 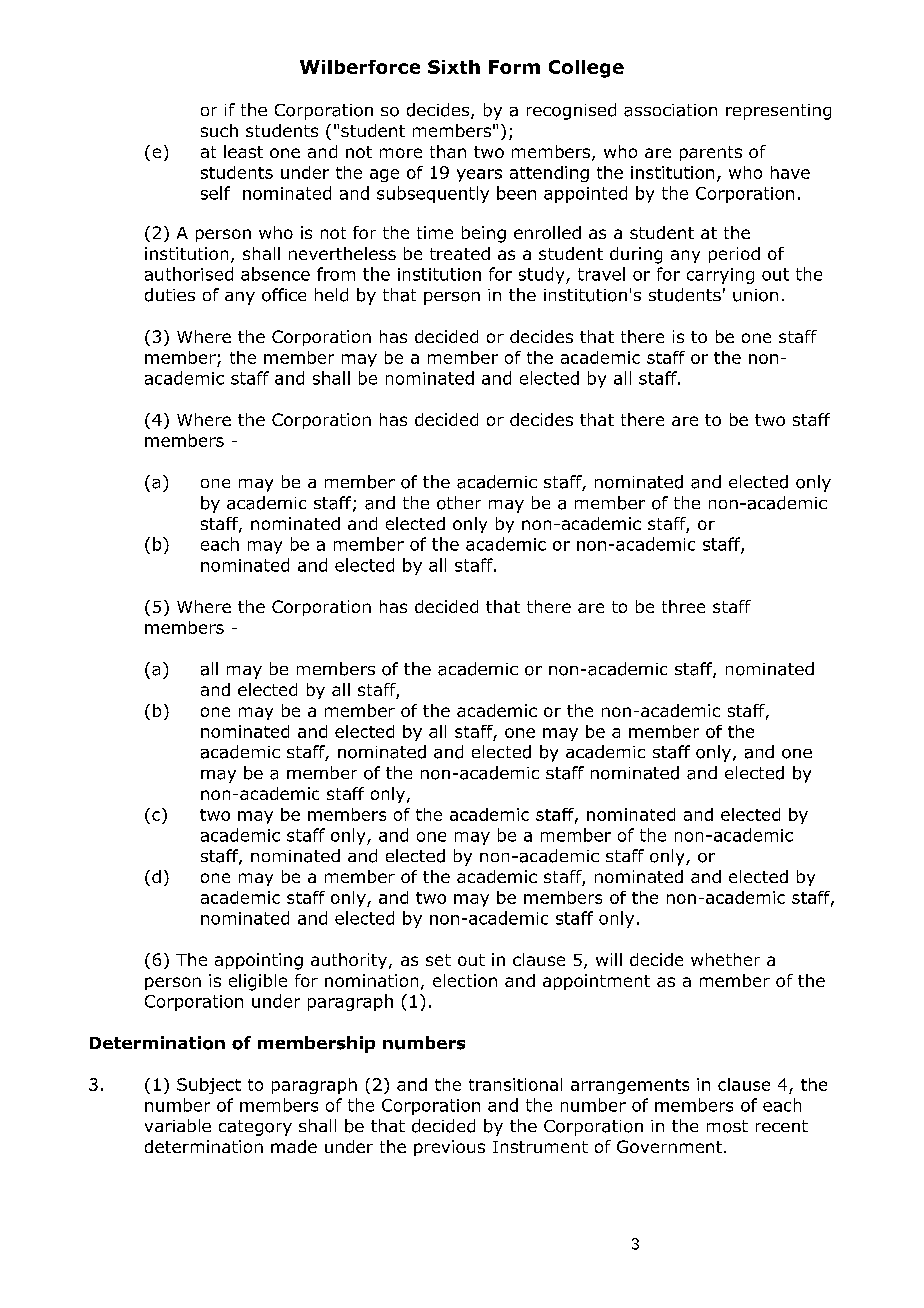 I want to click on appointing, so click(x=259, y=961).
